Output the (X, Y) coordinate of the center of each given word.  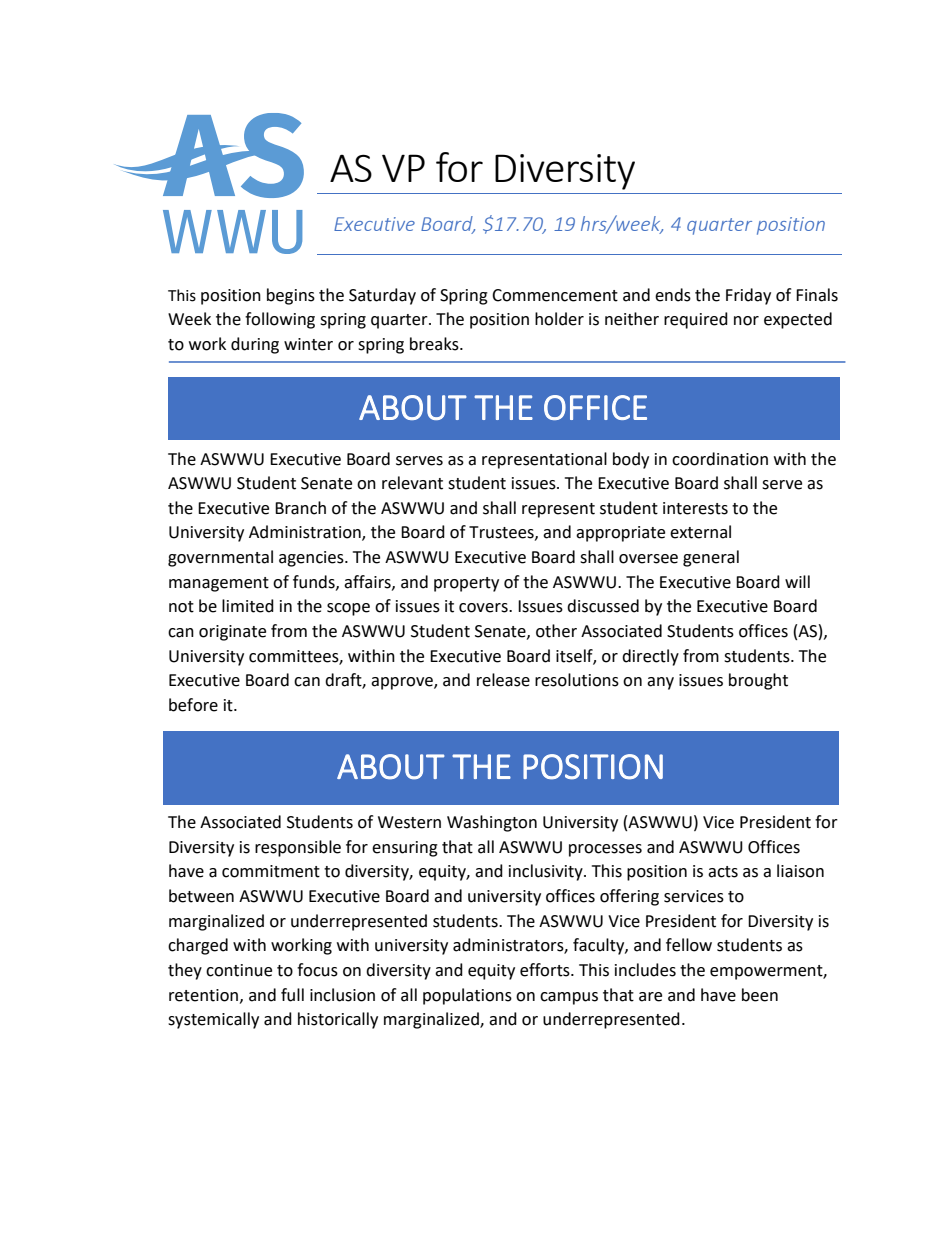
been (760, 995)
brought (758, 681)
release (503, 680)
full (292, 995)
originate (232, 633)
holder (559, 319)
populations (467, 996)
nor (746, 321)
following (280, 320)
